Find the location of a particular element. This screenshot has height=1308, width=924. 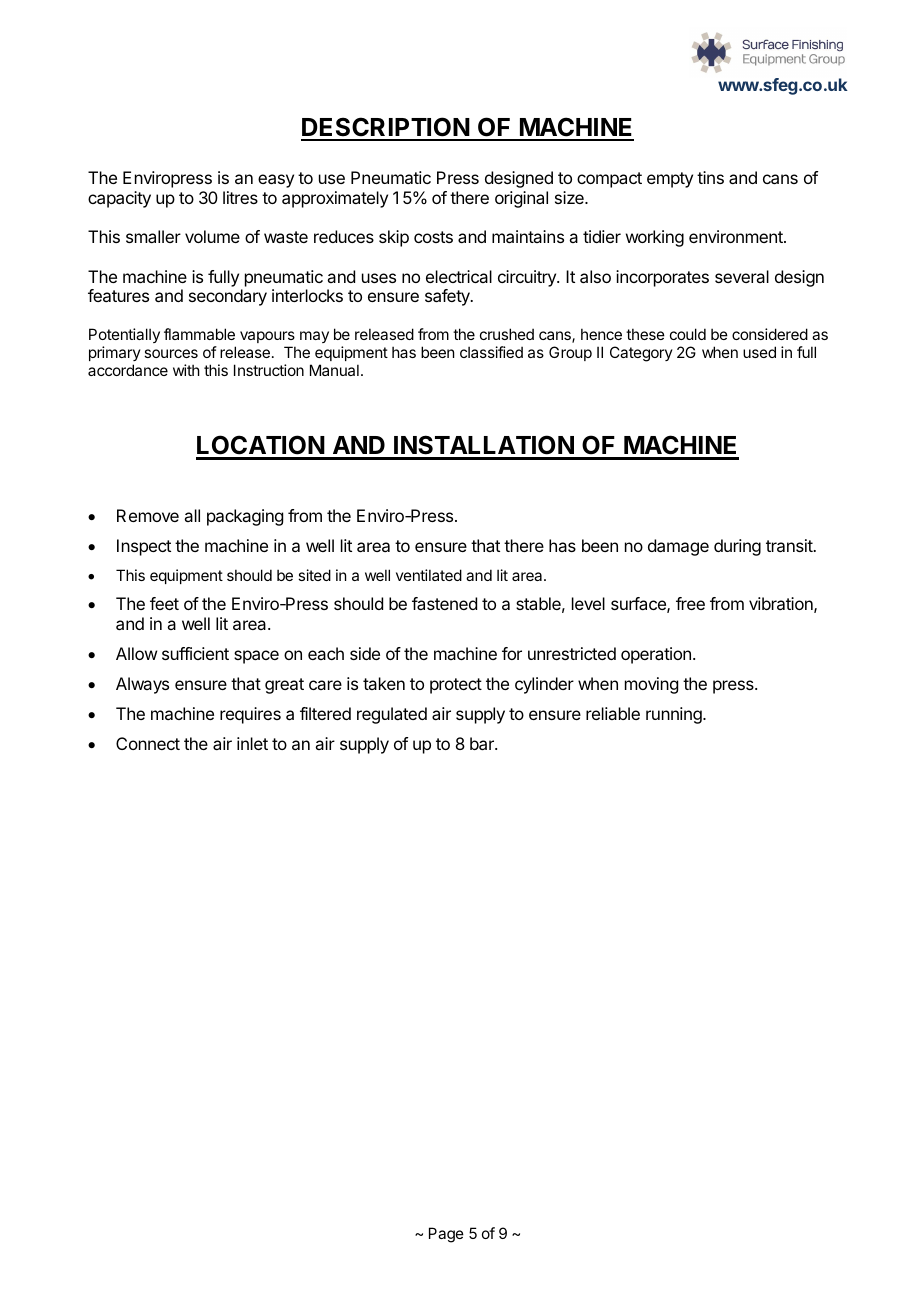

Connect is located at coordinates (148, 743).
